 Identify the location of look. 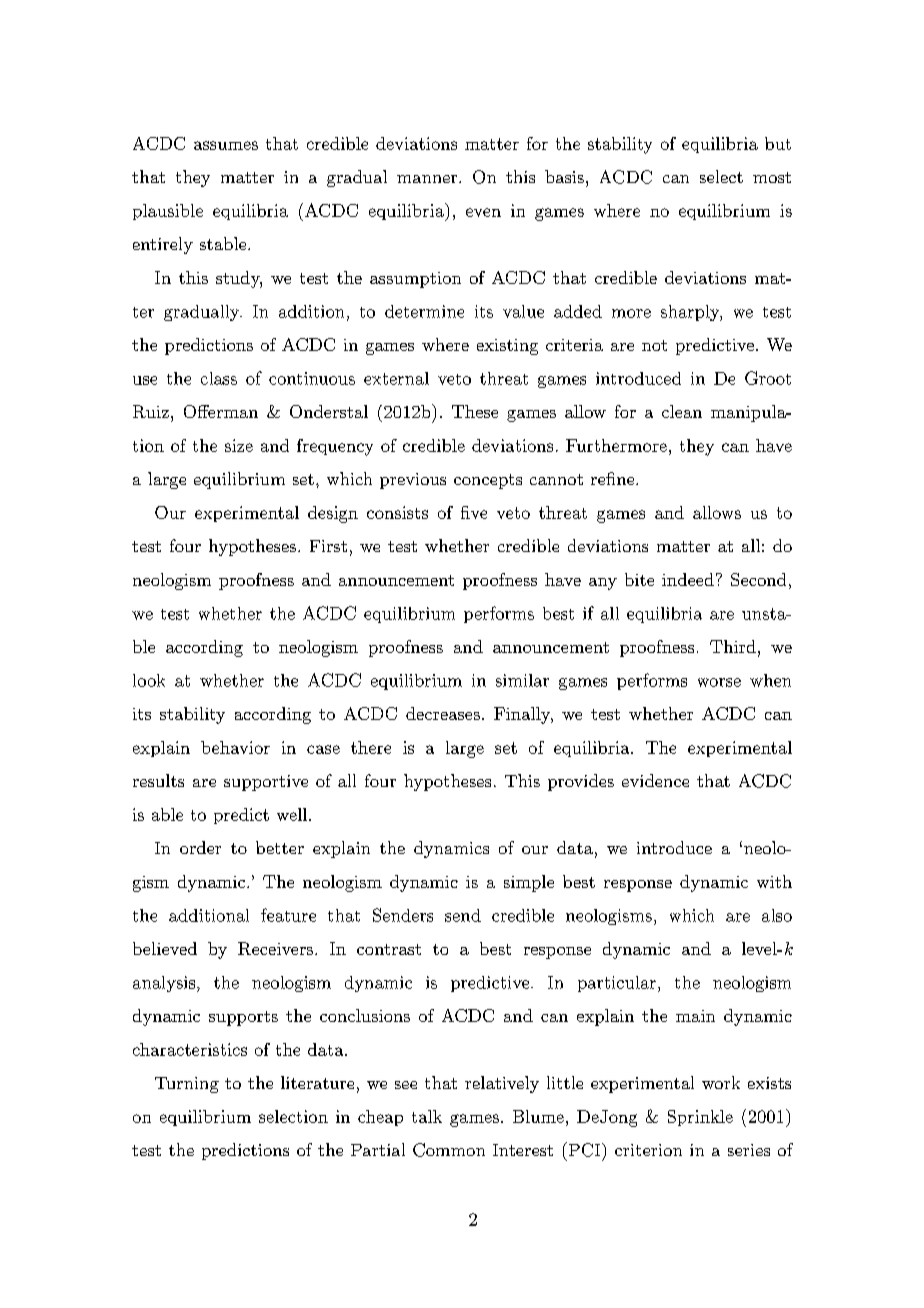
(149, 680).
